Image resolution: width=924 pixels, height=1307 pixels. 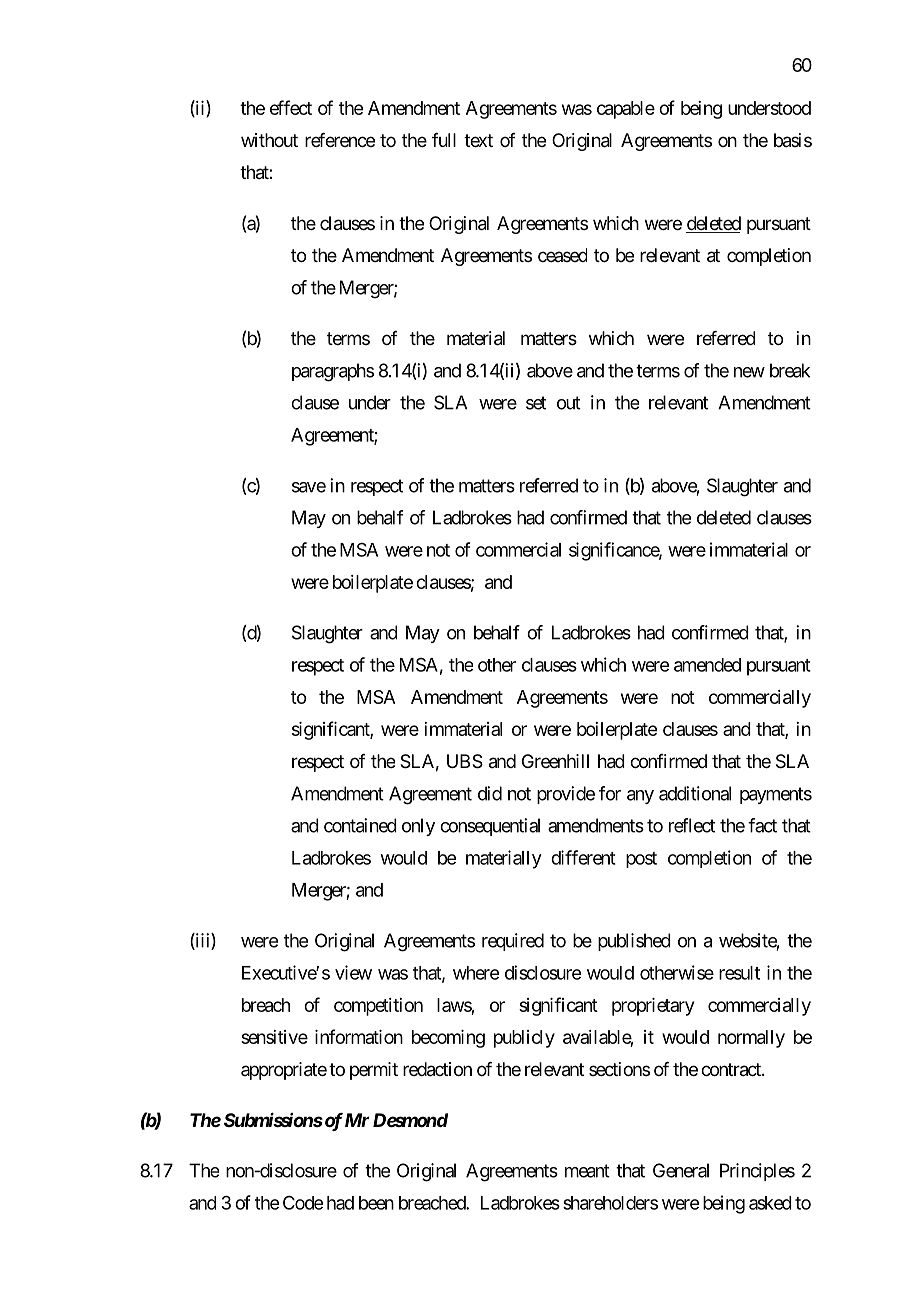 What do you see at coordinates (360, 825) in the screenshot?
I see `contained` at bounding box center [360, 825].
